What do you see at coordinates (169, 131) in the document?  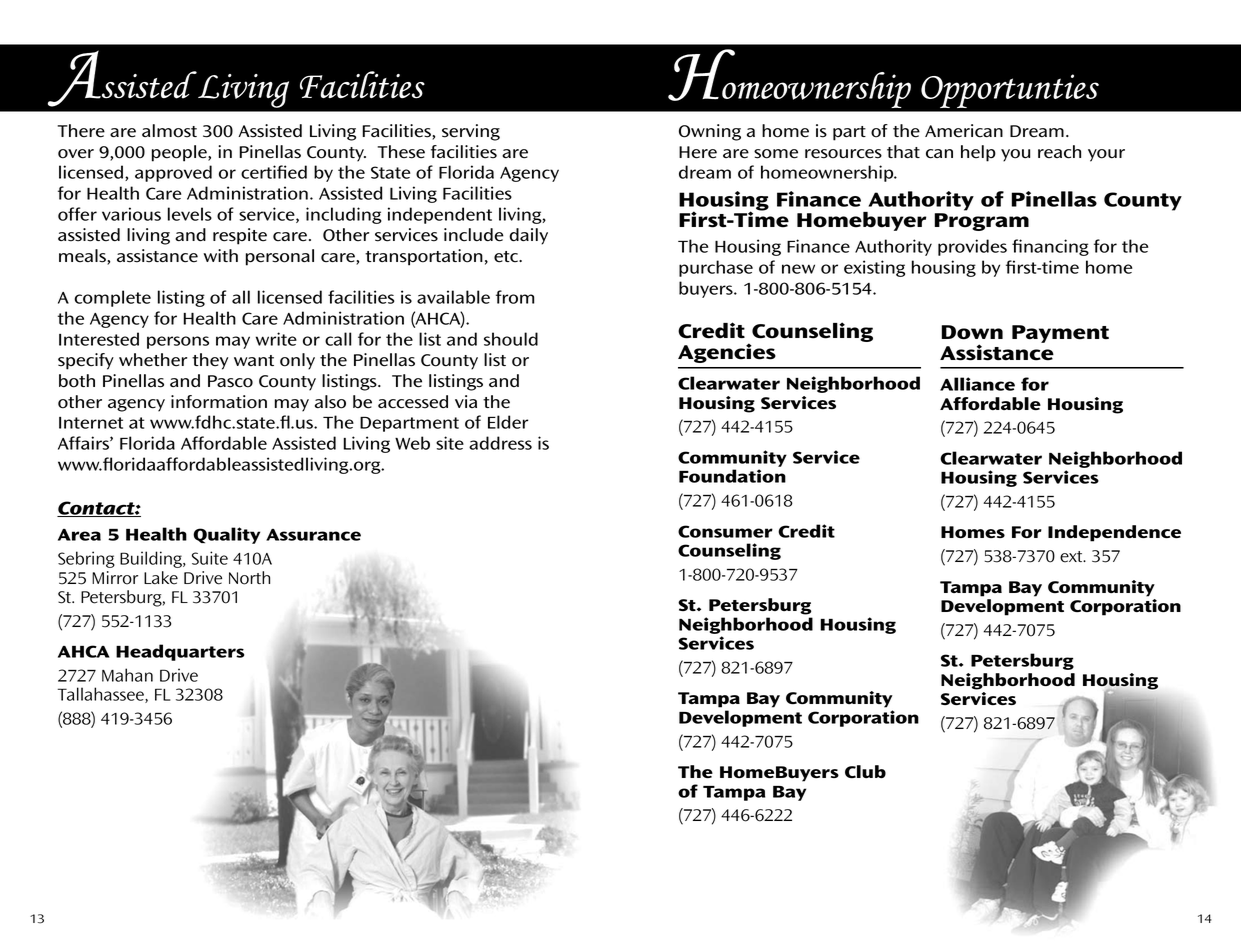 I see `almost` at bounding box center [169, 131].
